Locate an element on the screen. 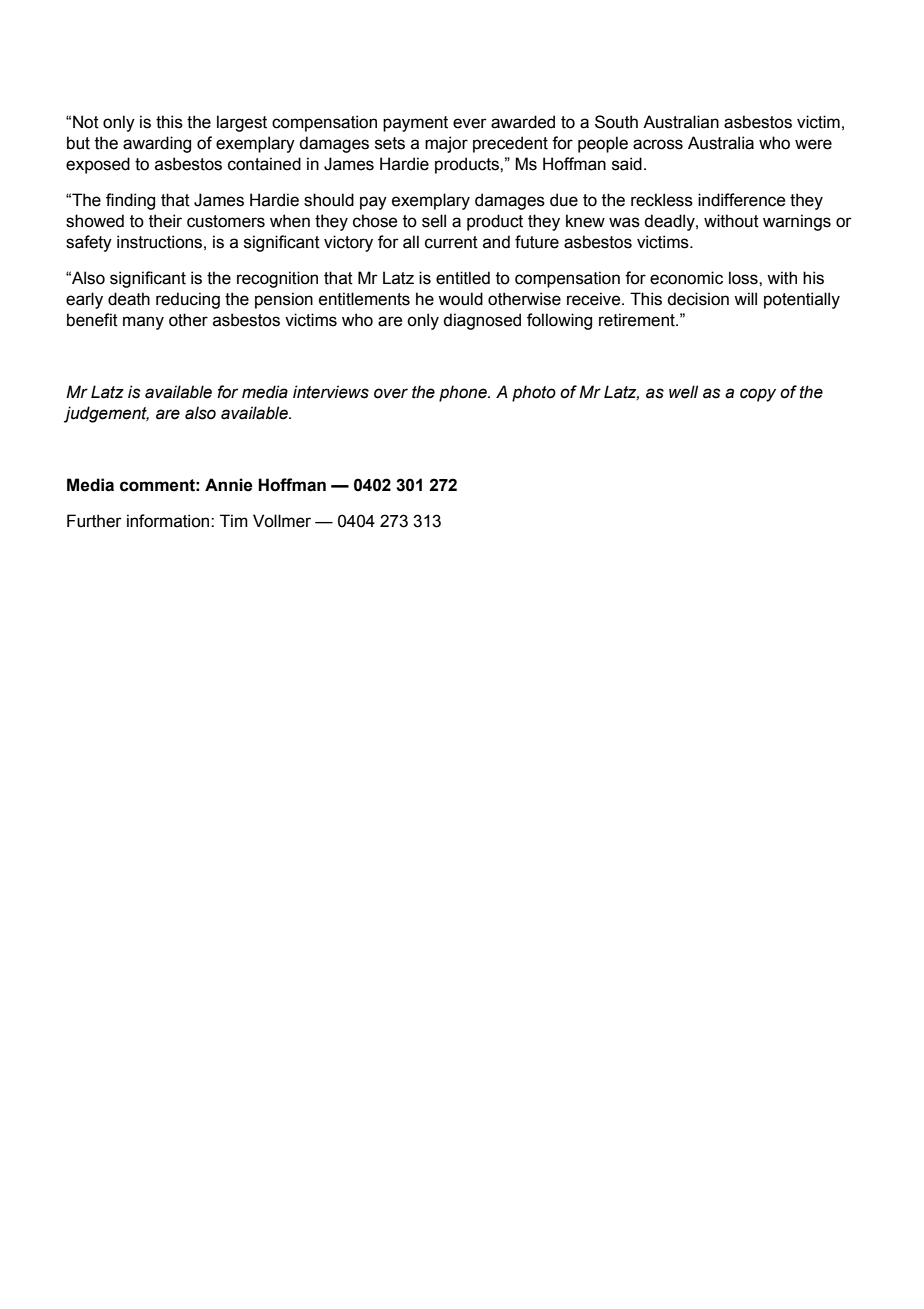 The height and width of the screenshot is (1309, 924). phone is located at coordinates (464, 393).
